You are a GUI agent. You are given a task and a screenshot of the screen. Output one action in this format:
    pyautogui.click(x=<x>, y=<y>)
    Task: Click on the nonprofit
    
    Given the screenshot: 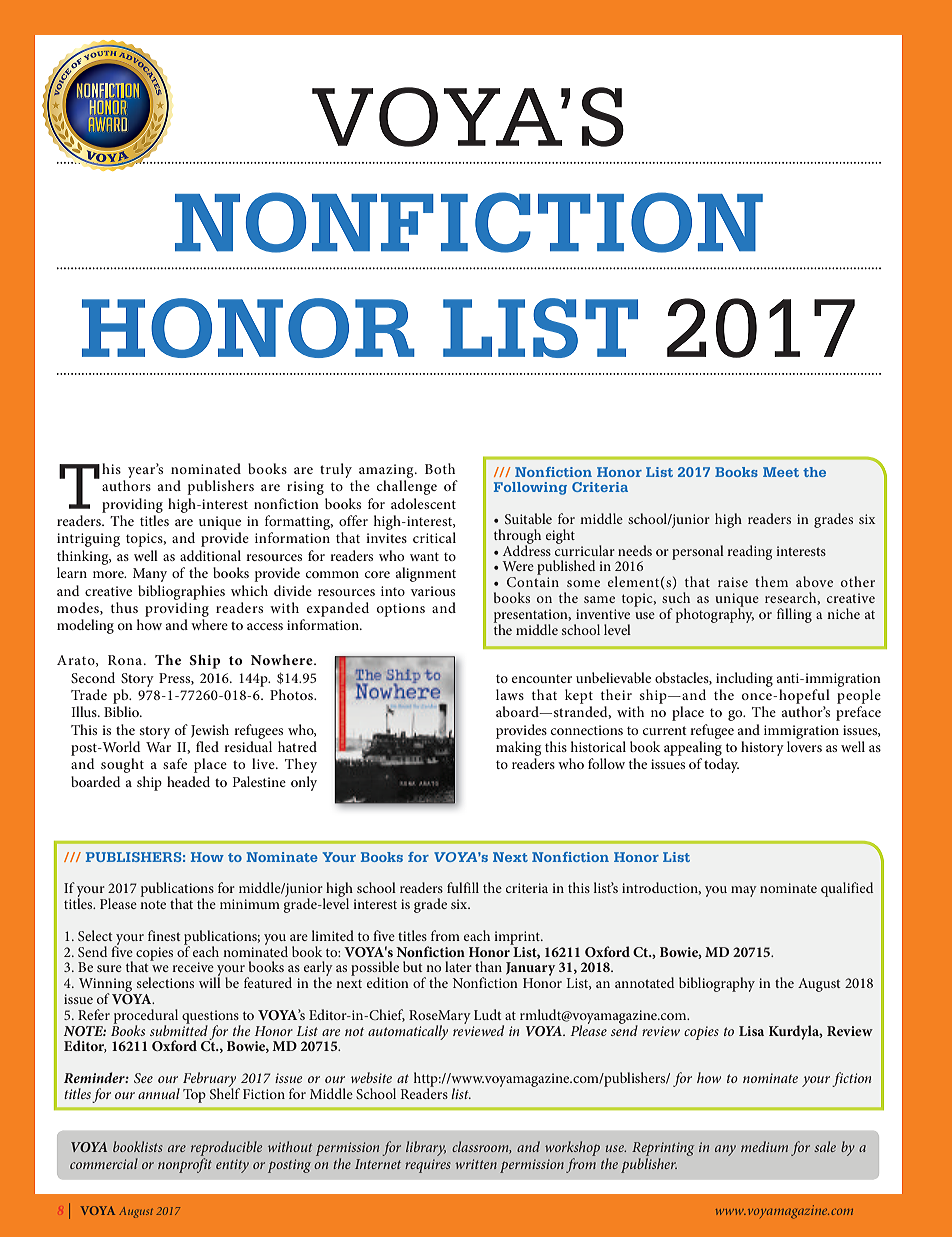 What is the action you would take?
    pyautogui.click(x=185, y=1165)
